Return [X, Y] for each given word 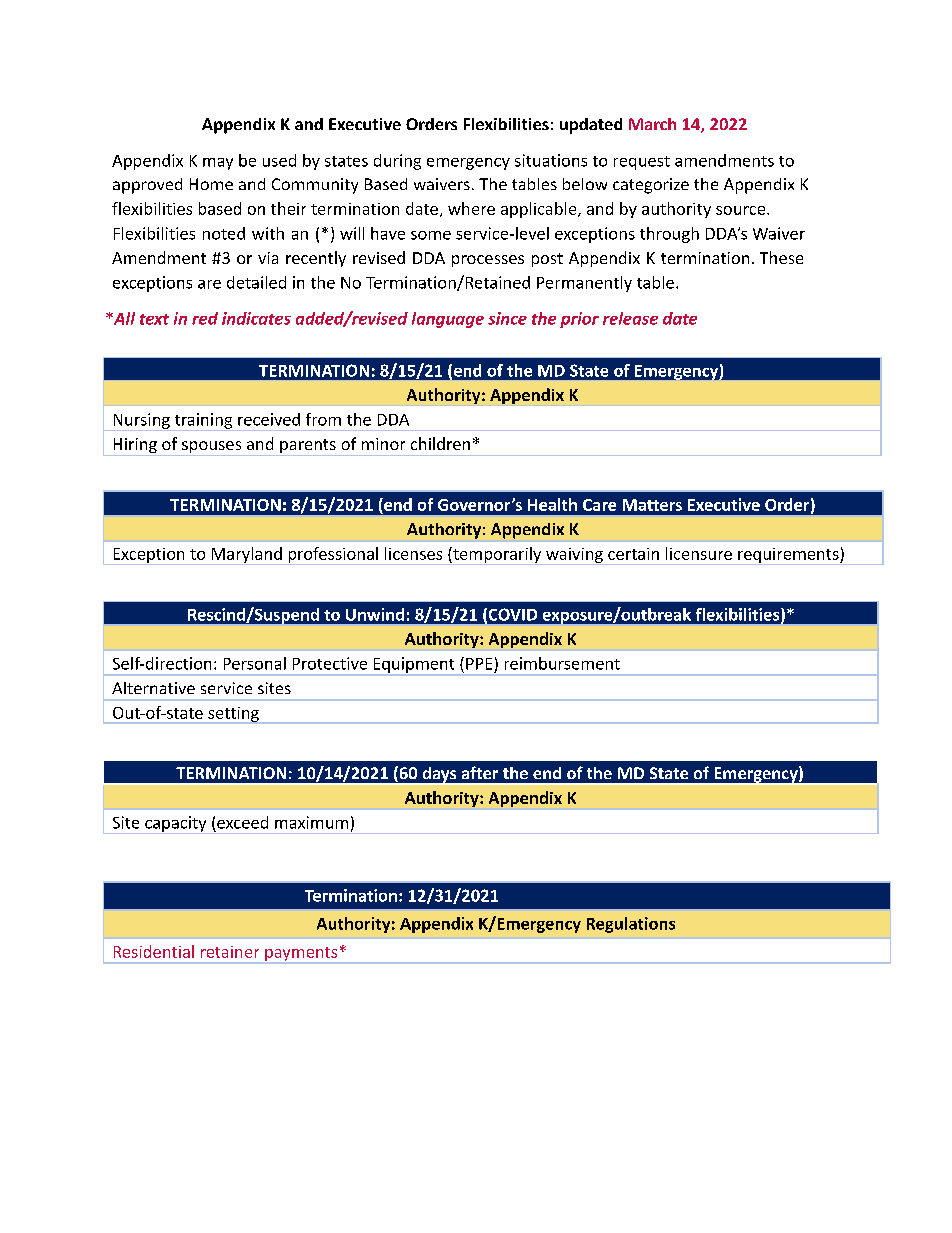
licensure [699, 553]
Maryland [246, 556]
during [397, 162]
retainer [230, 952]
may [218, 164]
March [652, 124]
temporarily [497, 556]
